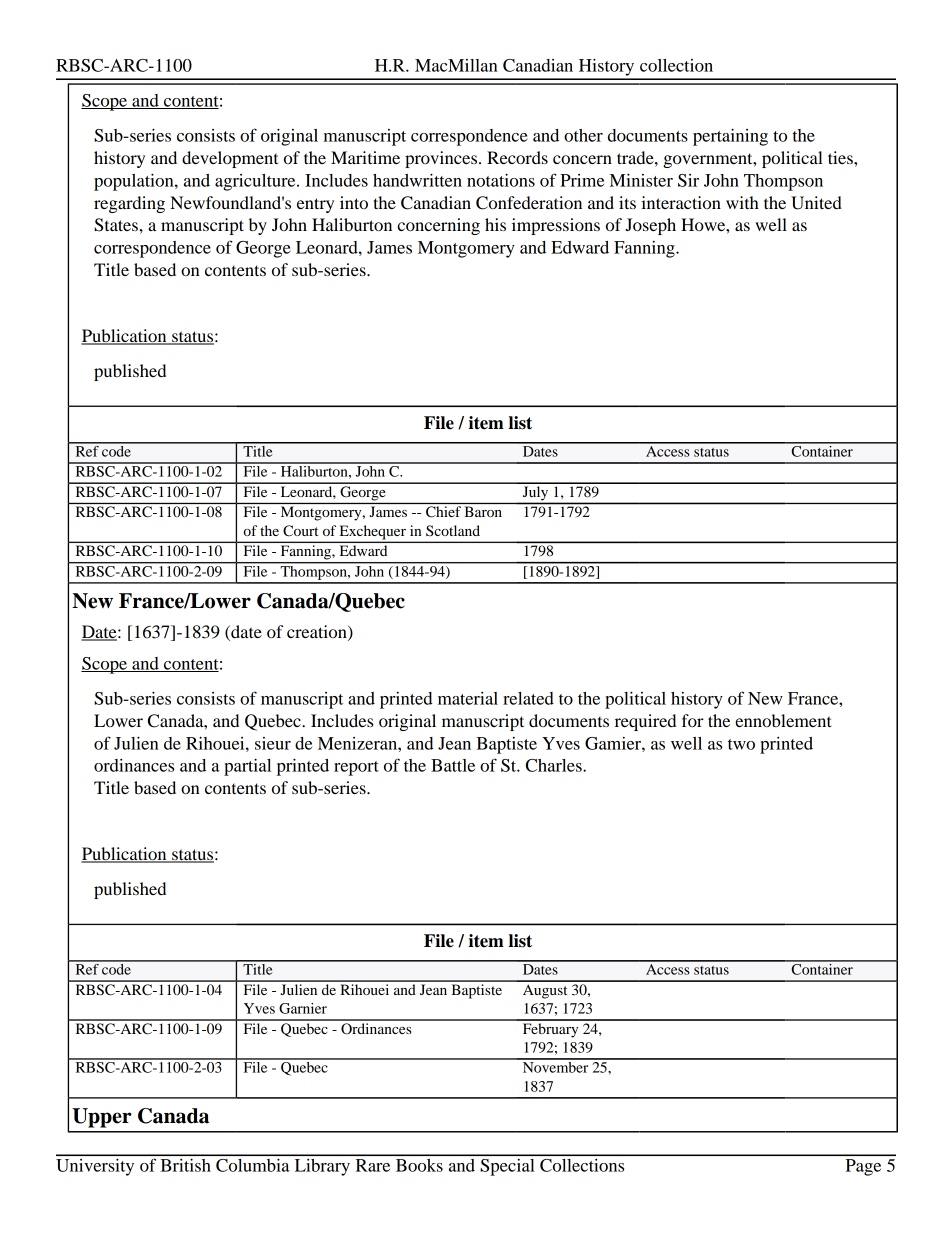 Image resolution: width=952 pixels, height=1233 pixels. What do you see at coordinates (303, 1008) in the image?
I see `Garnier` at bounding box center [303, 1008].
